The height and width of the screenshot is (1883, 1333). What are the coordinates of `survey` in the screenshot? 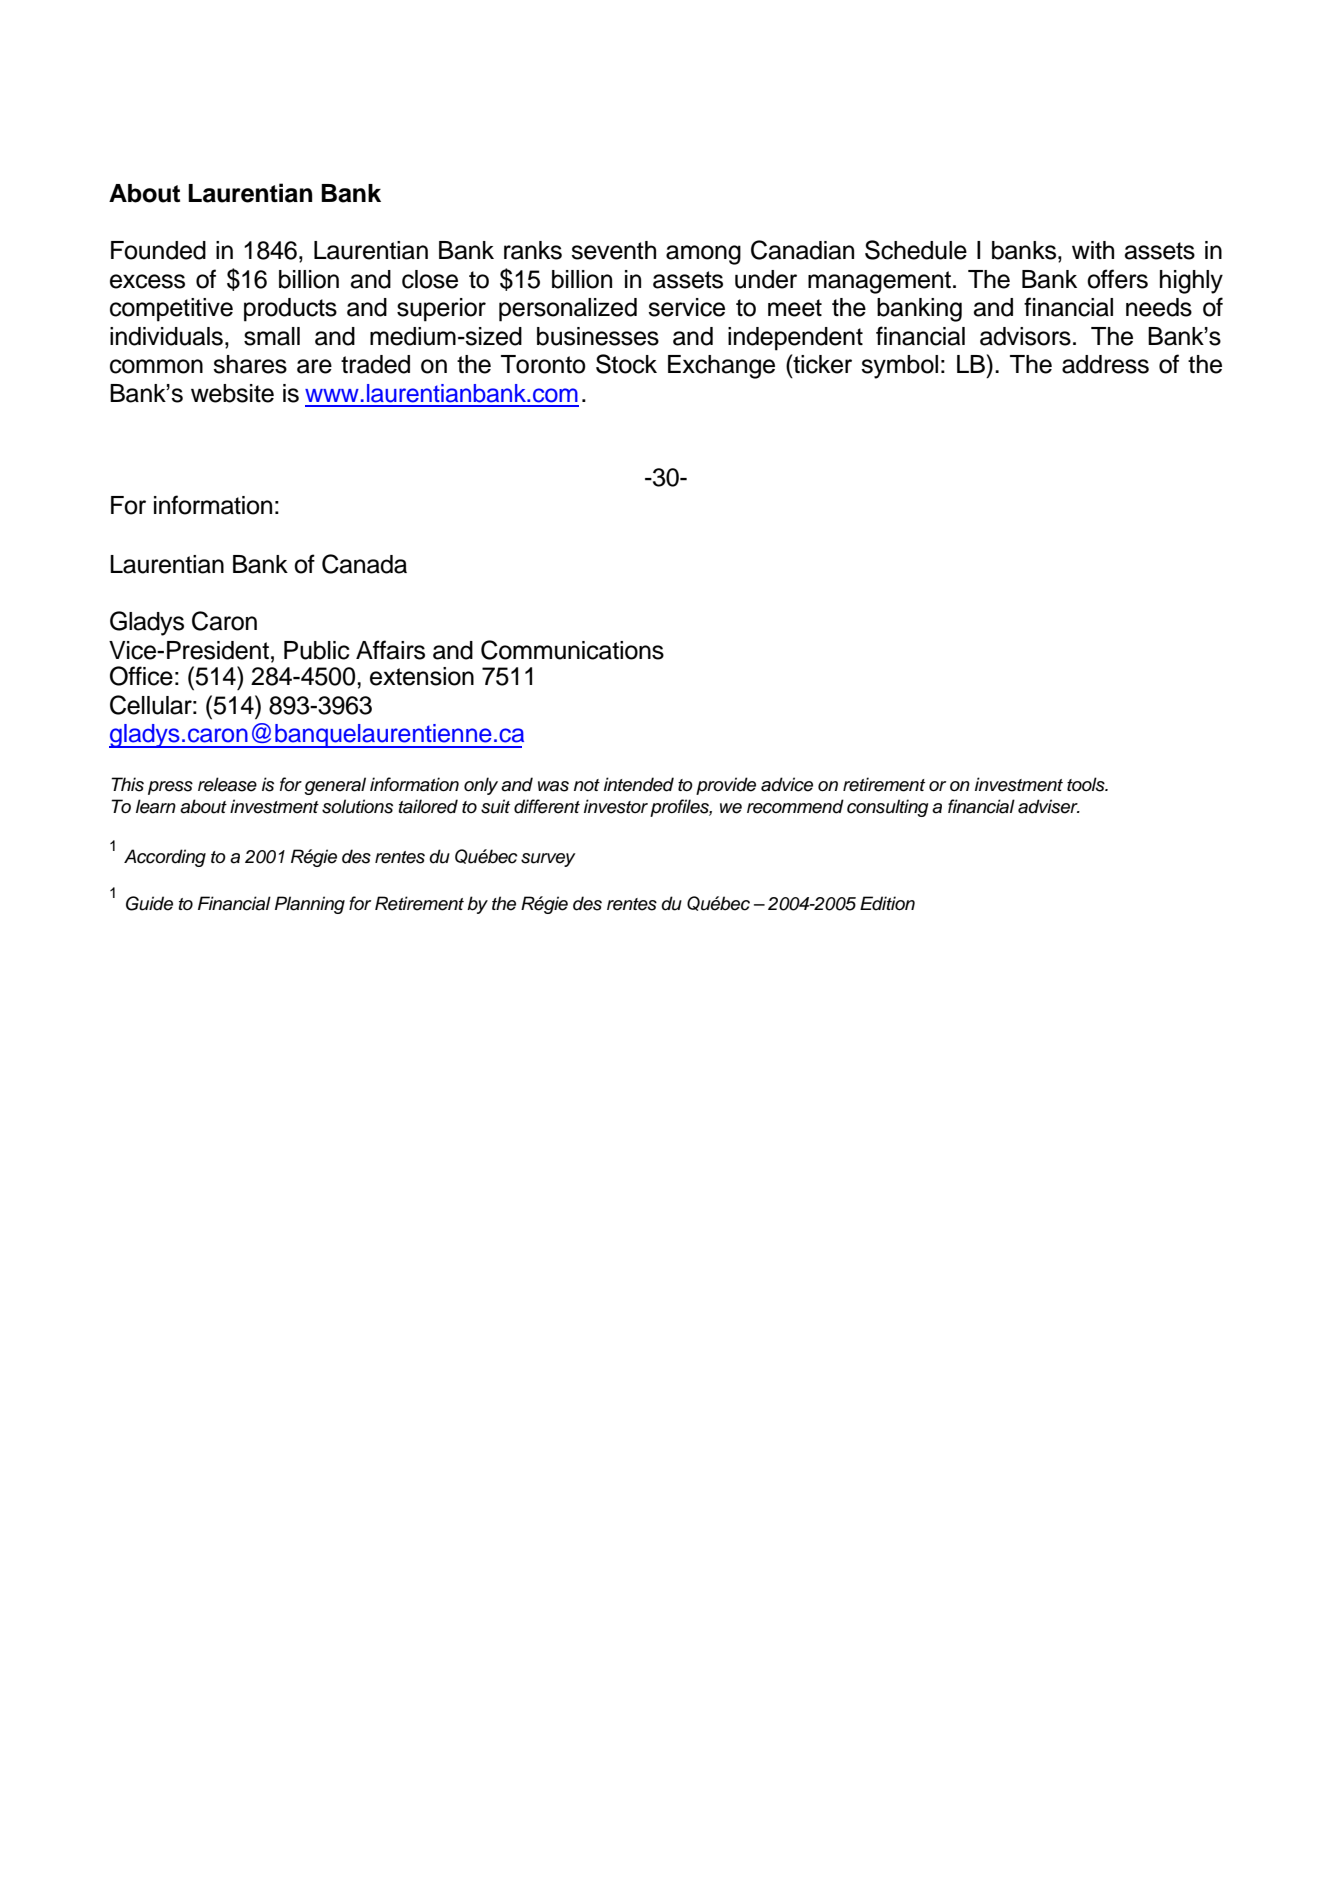 It's located at (548, 860).
